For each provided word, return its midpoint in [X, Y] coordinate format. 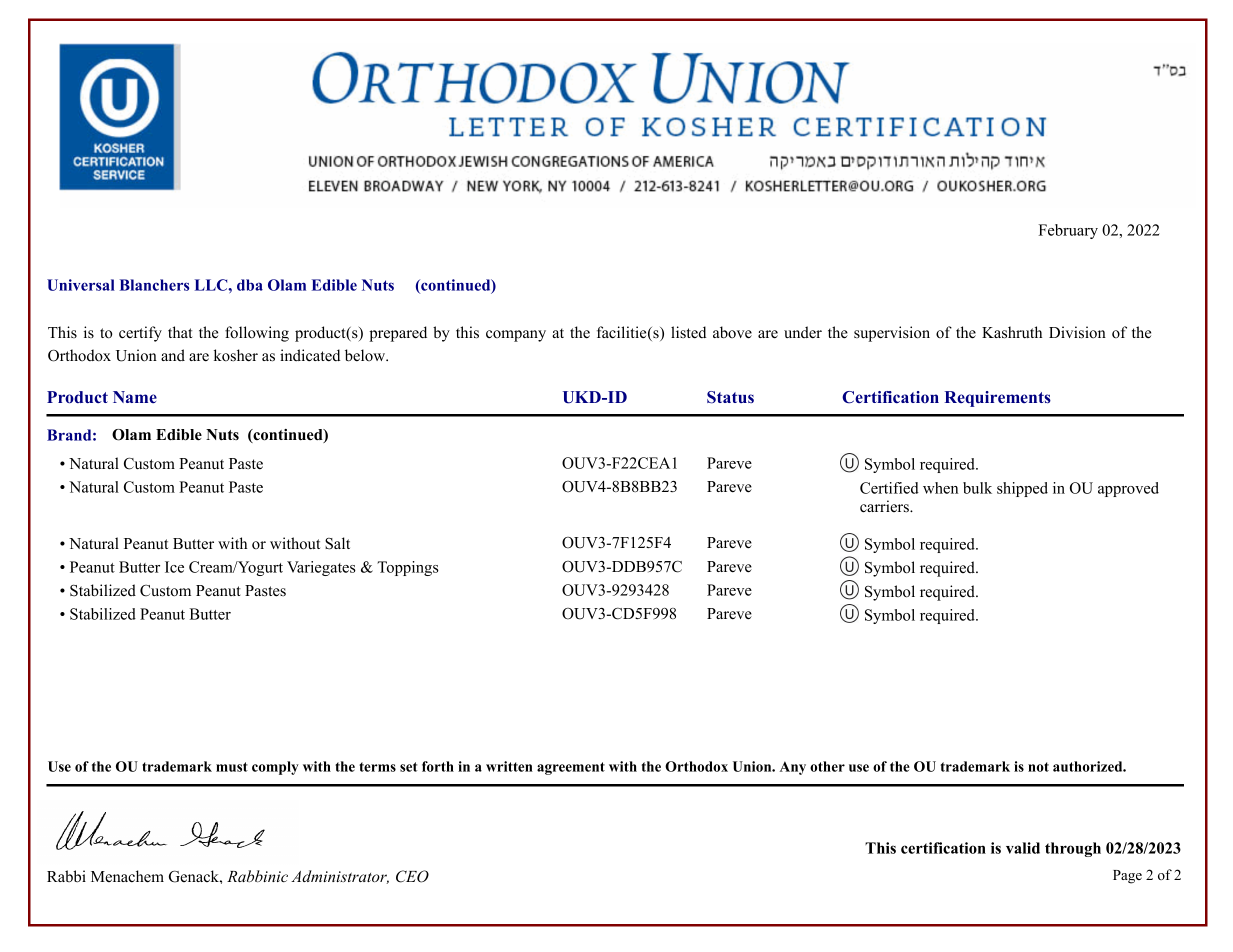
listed [688, 332]
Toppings [408, 568]
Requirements [998, 399]
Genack [195, 876]
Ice [174, 567]
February [1068, 231]
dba [250, 285]
